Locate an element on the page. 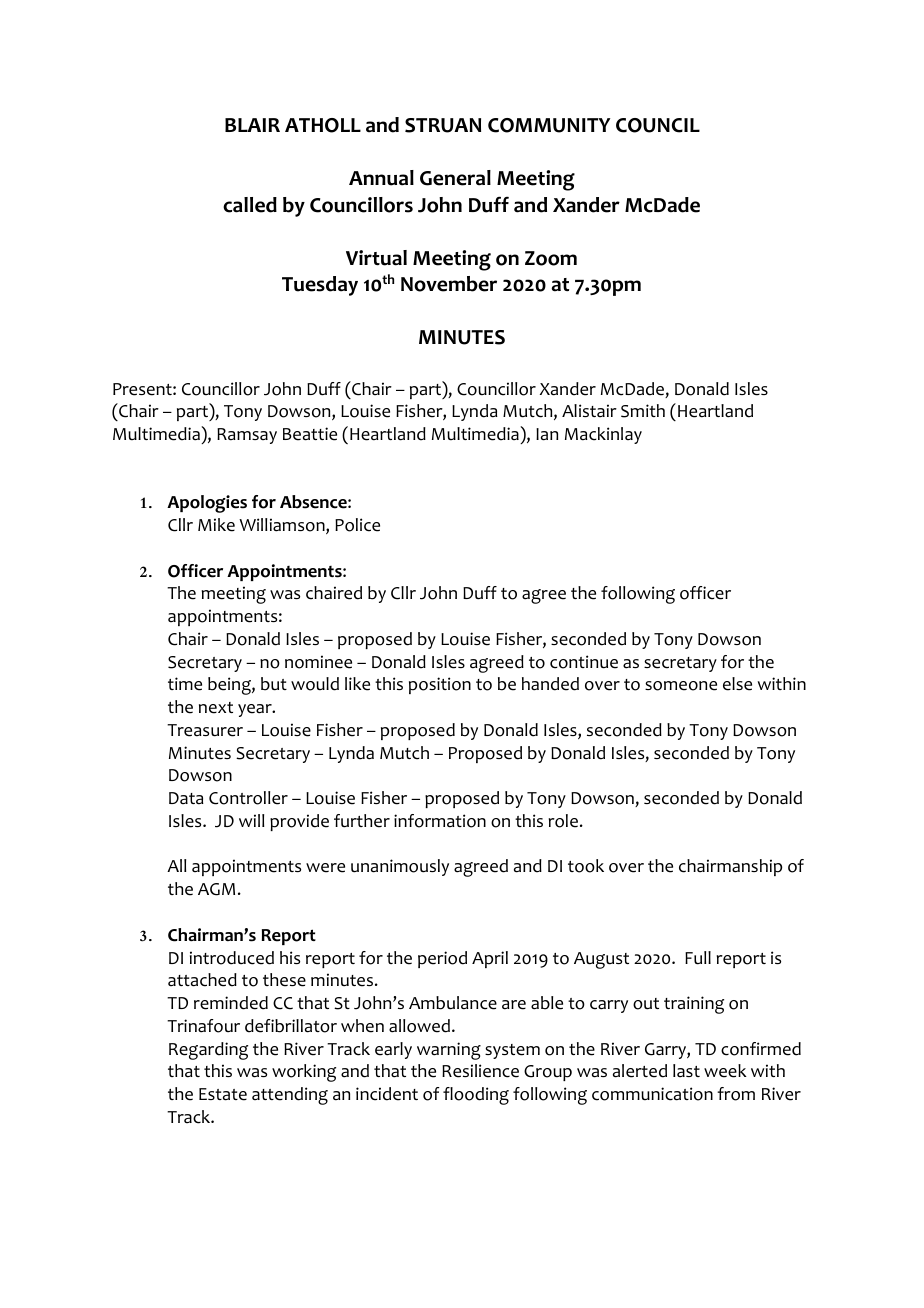 Image resolution: width=924 pixels, height=1308 pixels. Estate is located at coordinates (223, 1094).
